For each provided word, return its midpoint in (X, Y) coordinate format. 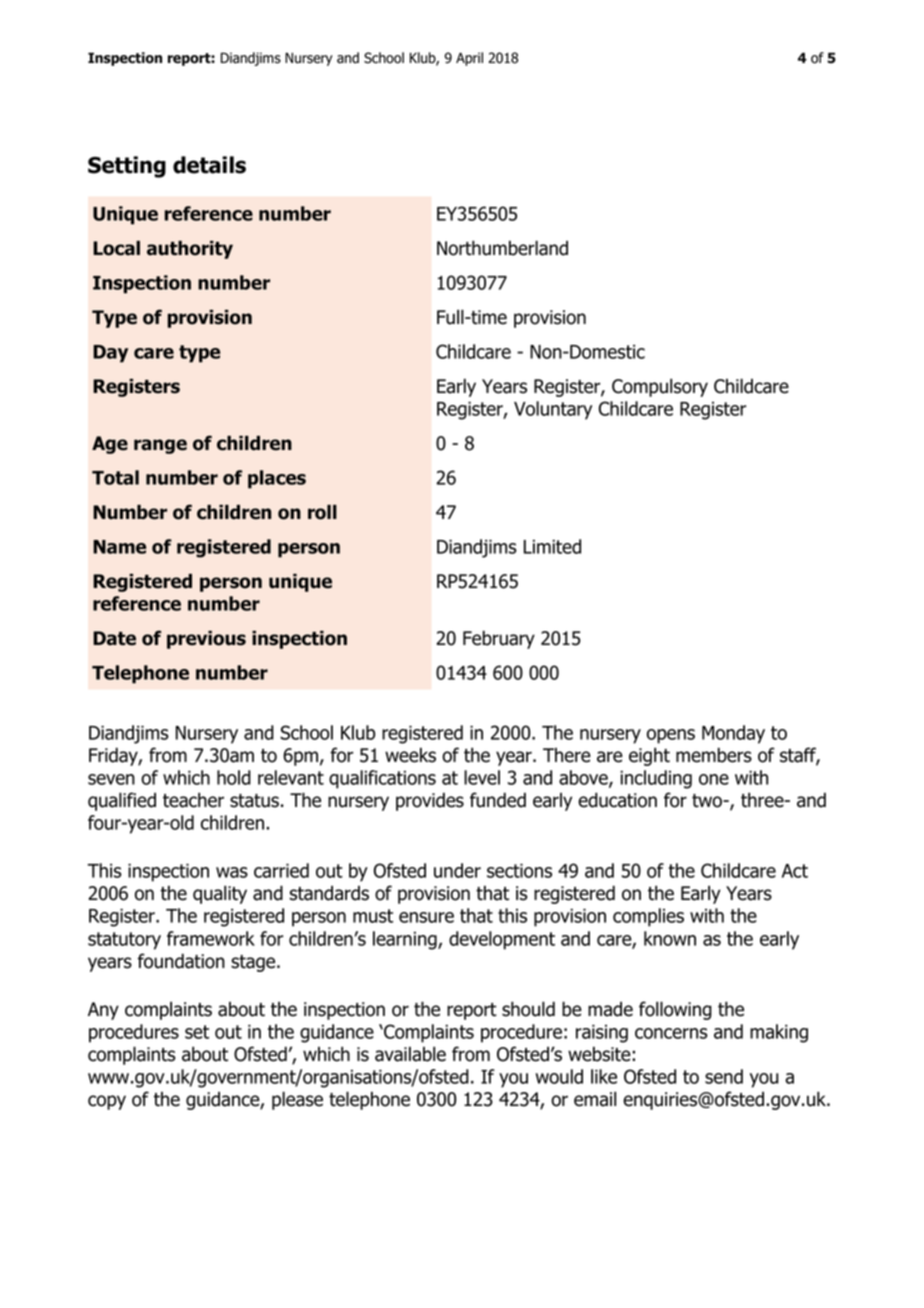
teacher (193, 800)
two (708, 801)
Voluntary (553, 410)
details (209, 165)
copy (107, 1102)
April (469, 59)
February (499, 639)
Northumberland (502, 248)
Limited (552, 546)
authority (190, 249)
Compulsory (660, 387)
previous (206, 639)
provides (430, 801)
